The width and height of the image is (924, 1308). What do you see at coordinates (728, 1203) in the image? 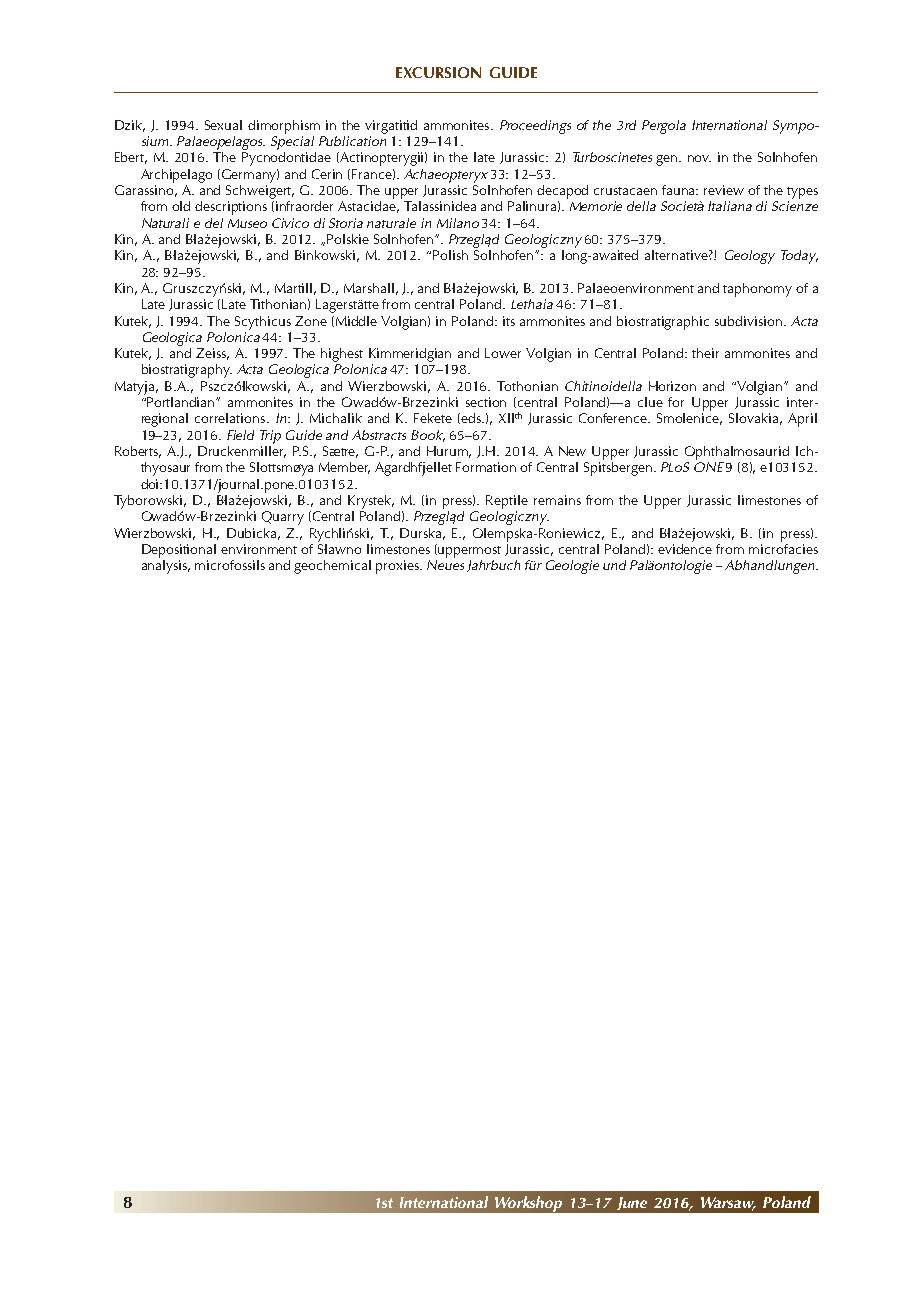
I see `Warsaw` at bounding box center [728, 1203].
